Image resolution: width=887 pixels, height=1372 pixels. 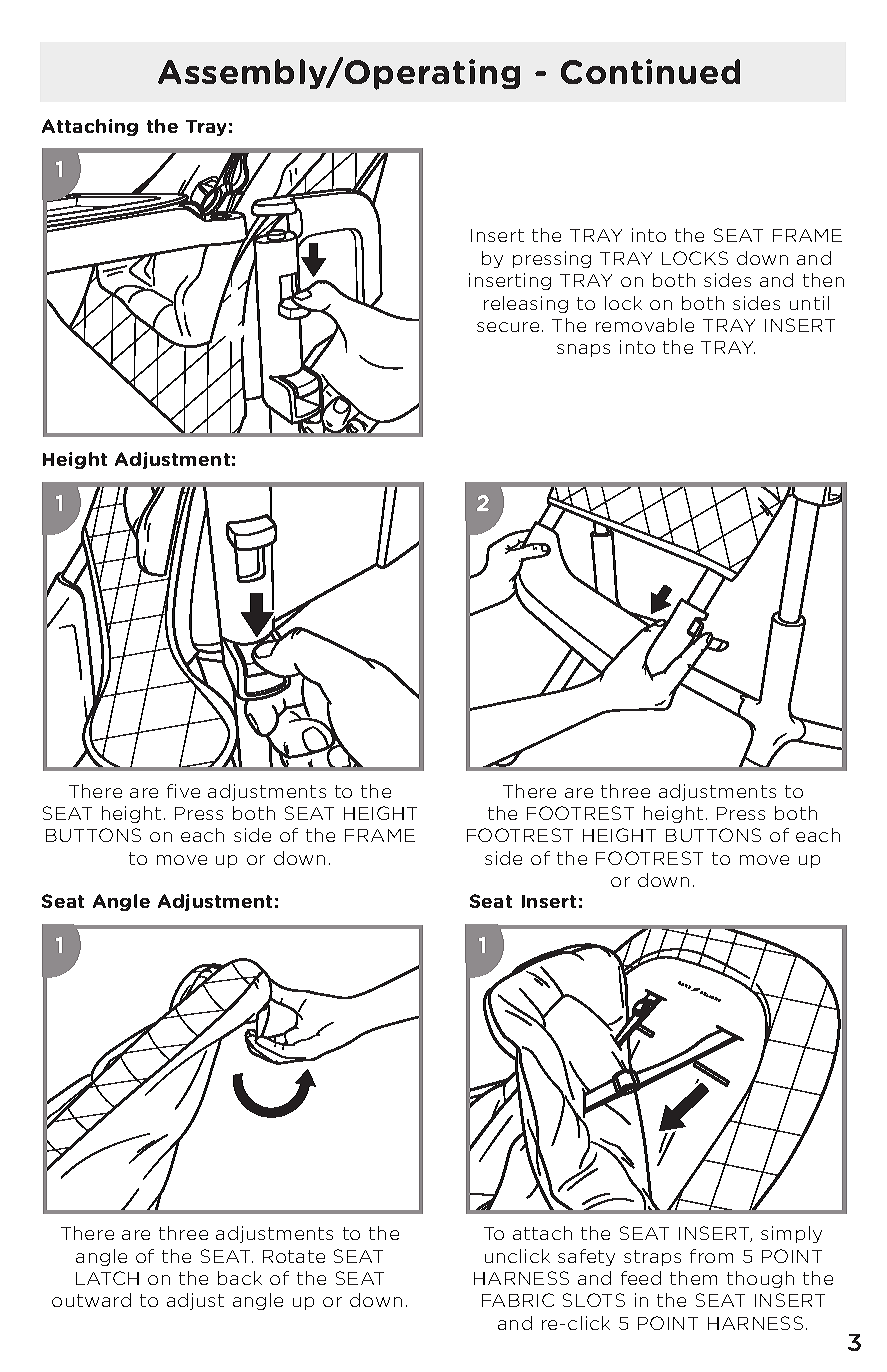 I want to click on Rotate, so click(x=294, y=1256).
